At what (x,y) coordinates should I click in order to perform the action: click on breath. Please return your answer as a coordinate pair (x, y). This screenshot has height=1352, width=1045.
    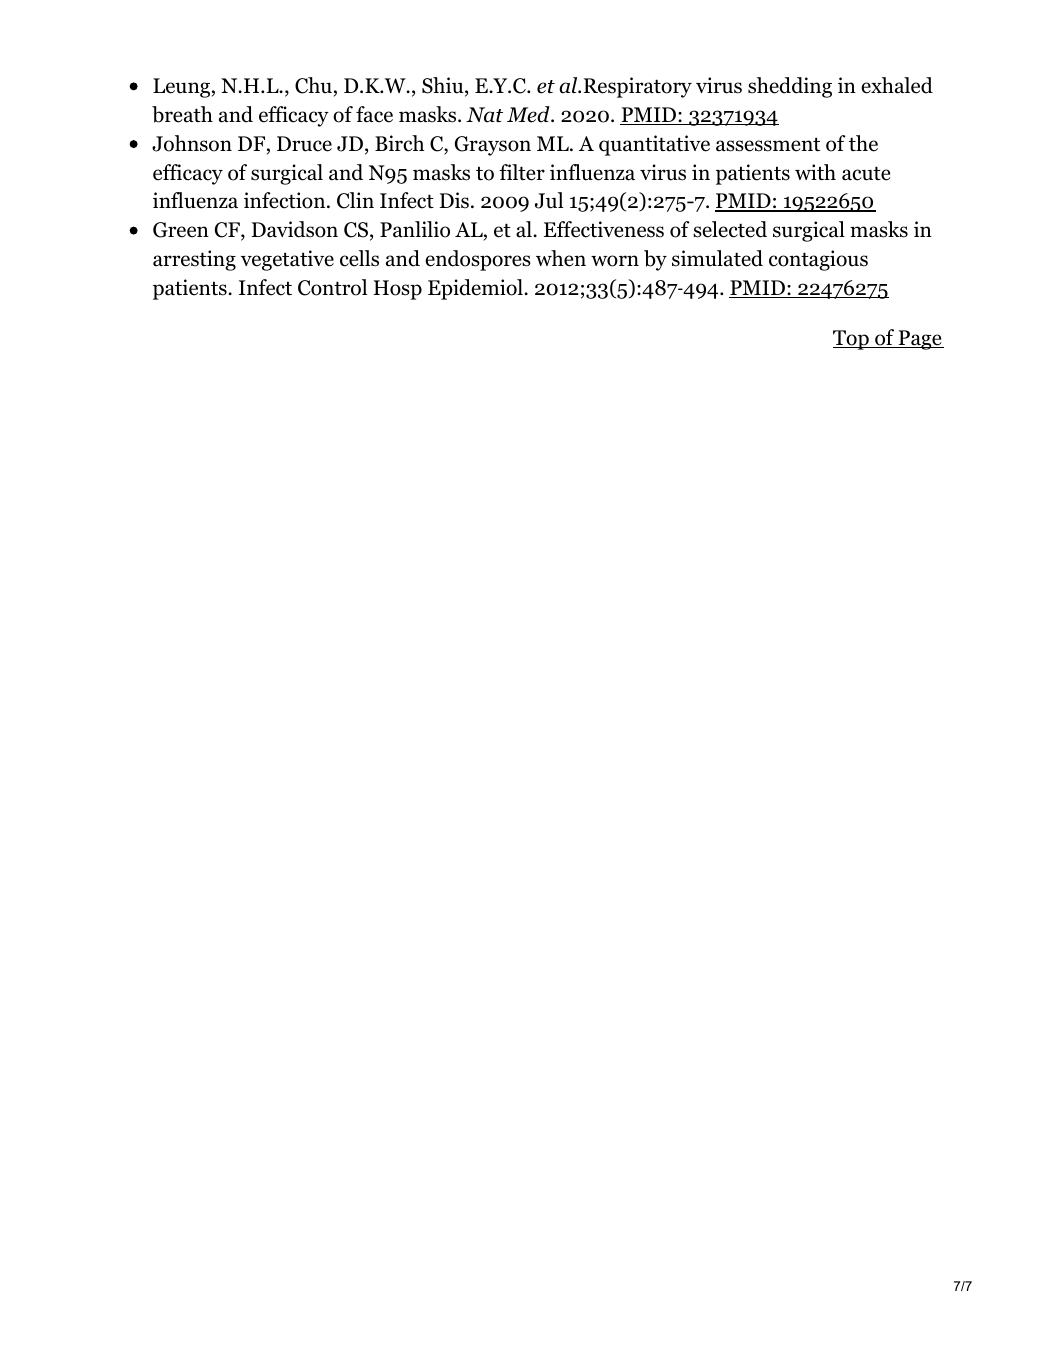
    Looking at the image, I should click on (182, 114).
